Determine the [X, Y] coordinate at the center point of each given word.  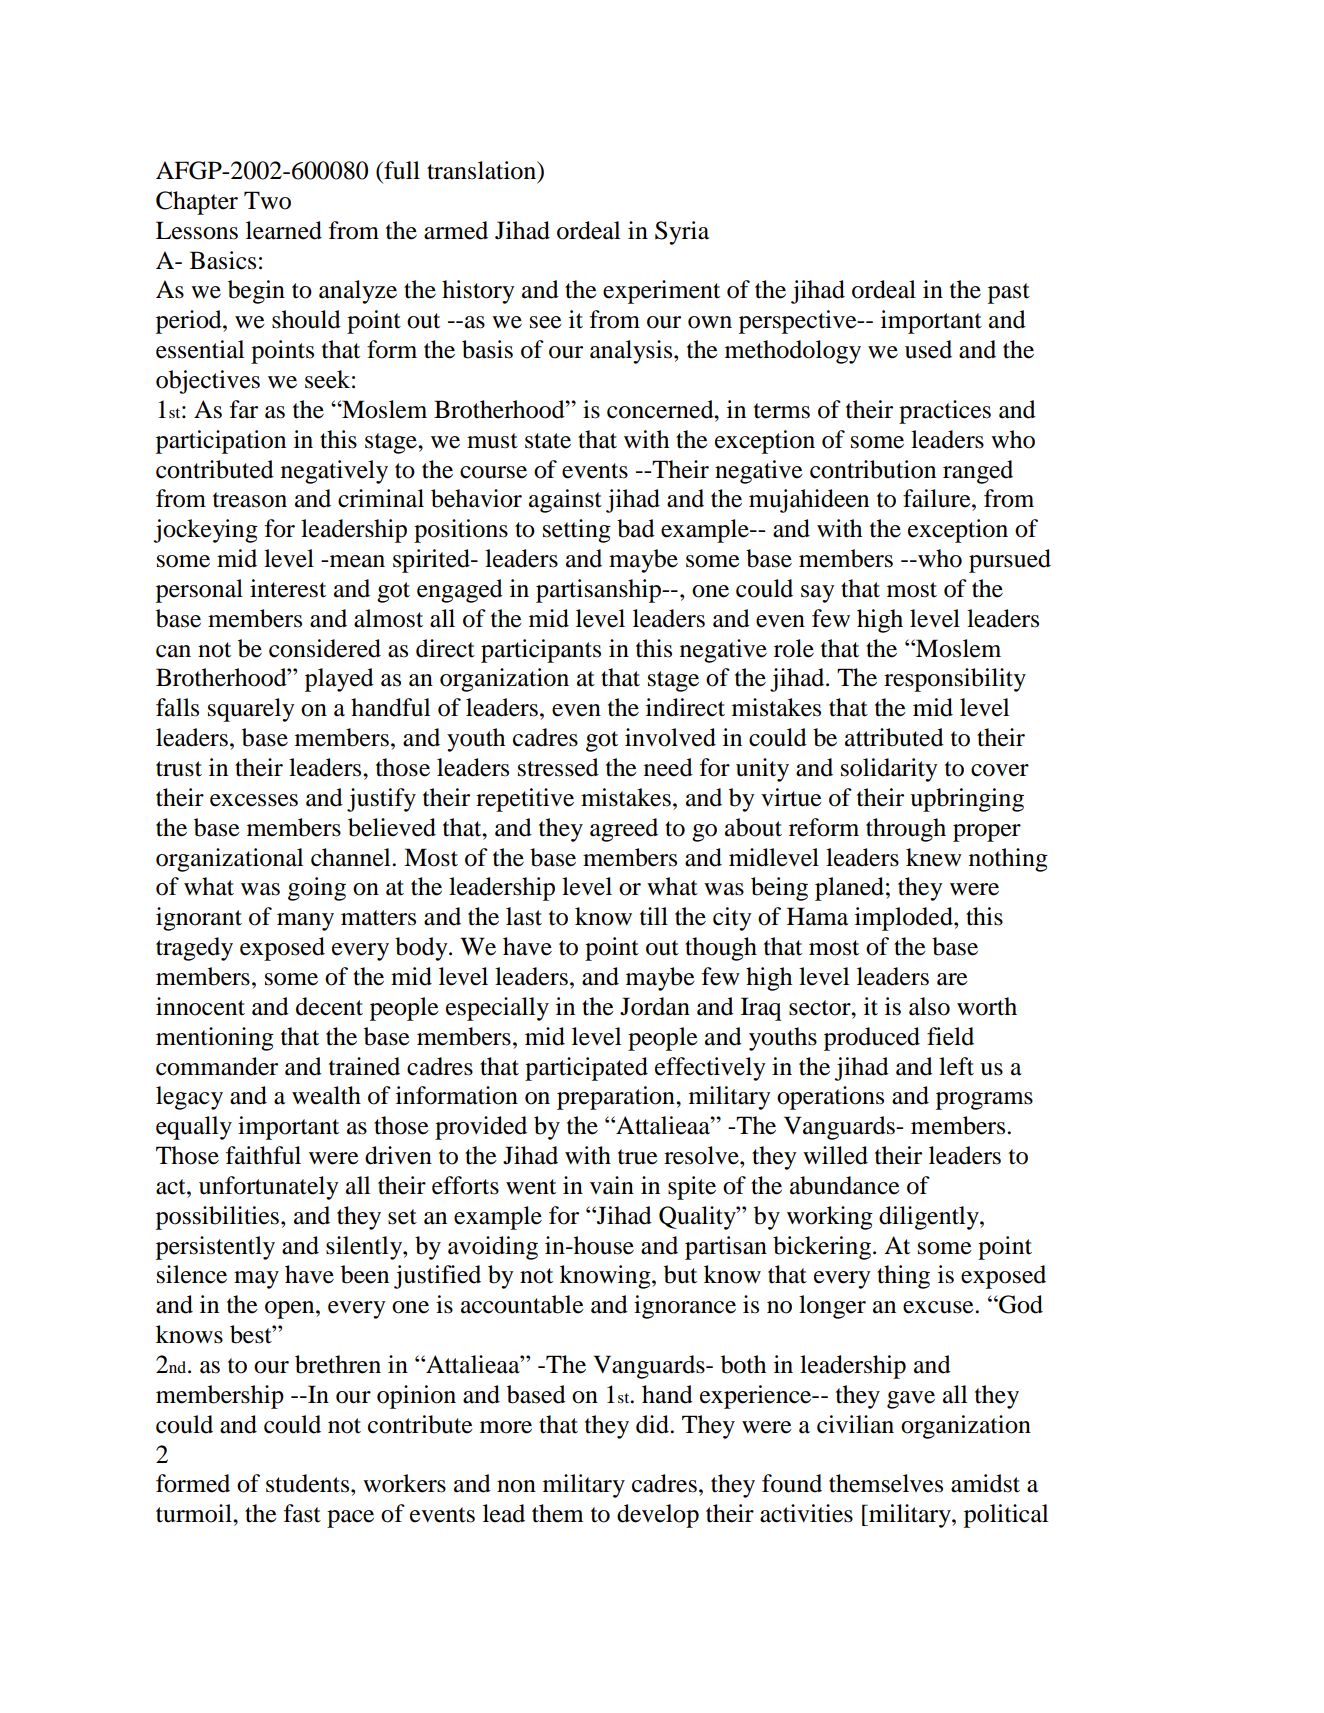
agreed [624, 830]
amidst [985, 1483]
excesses [254, 800]
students [309, 1483]
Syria [682, 233]
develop [658, 1516]
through [906, 830]
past [1009, 293]
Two [267, 200]
